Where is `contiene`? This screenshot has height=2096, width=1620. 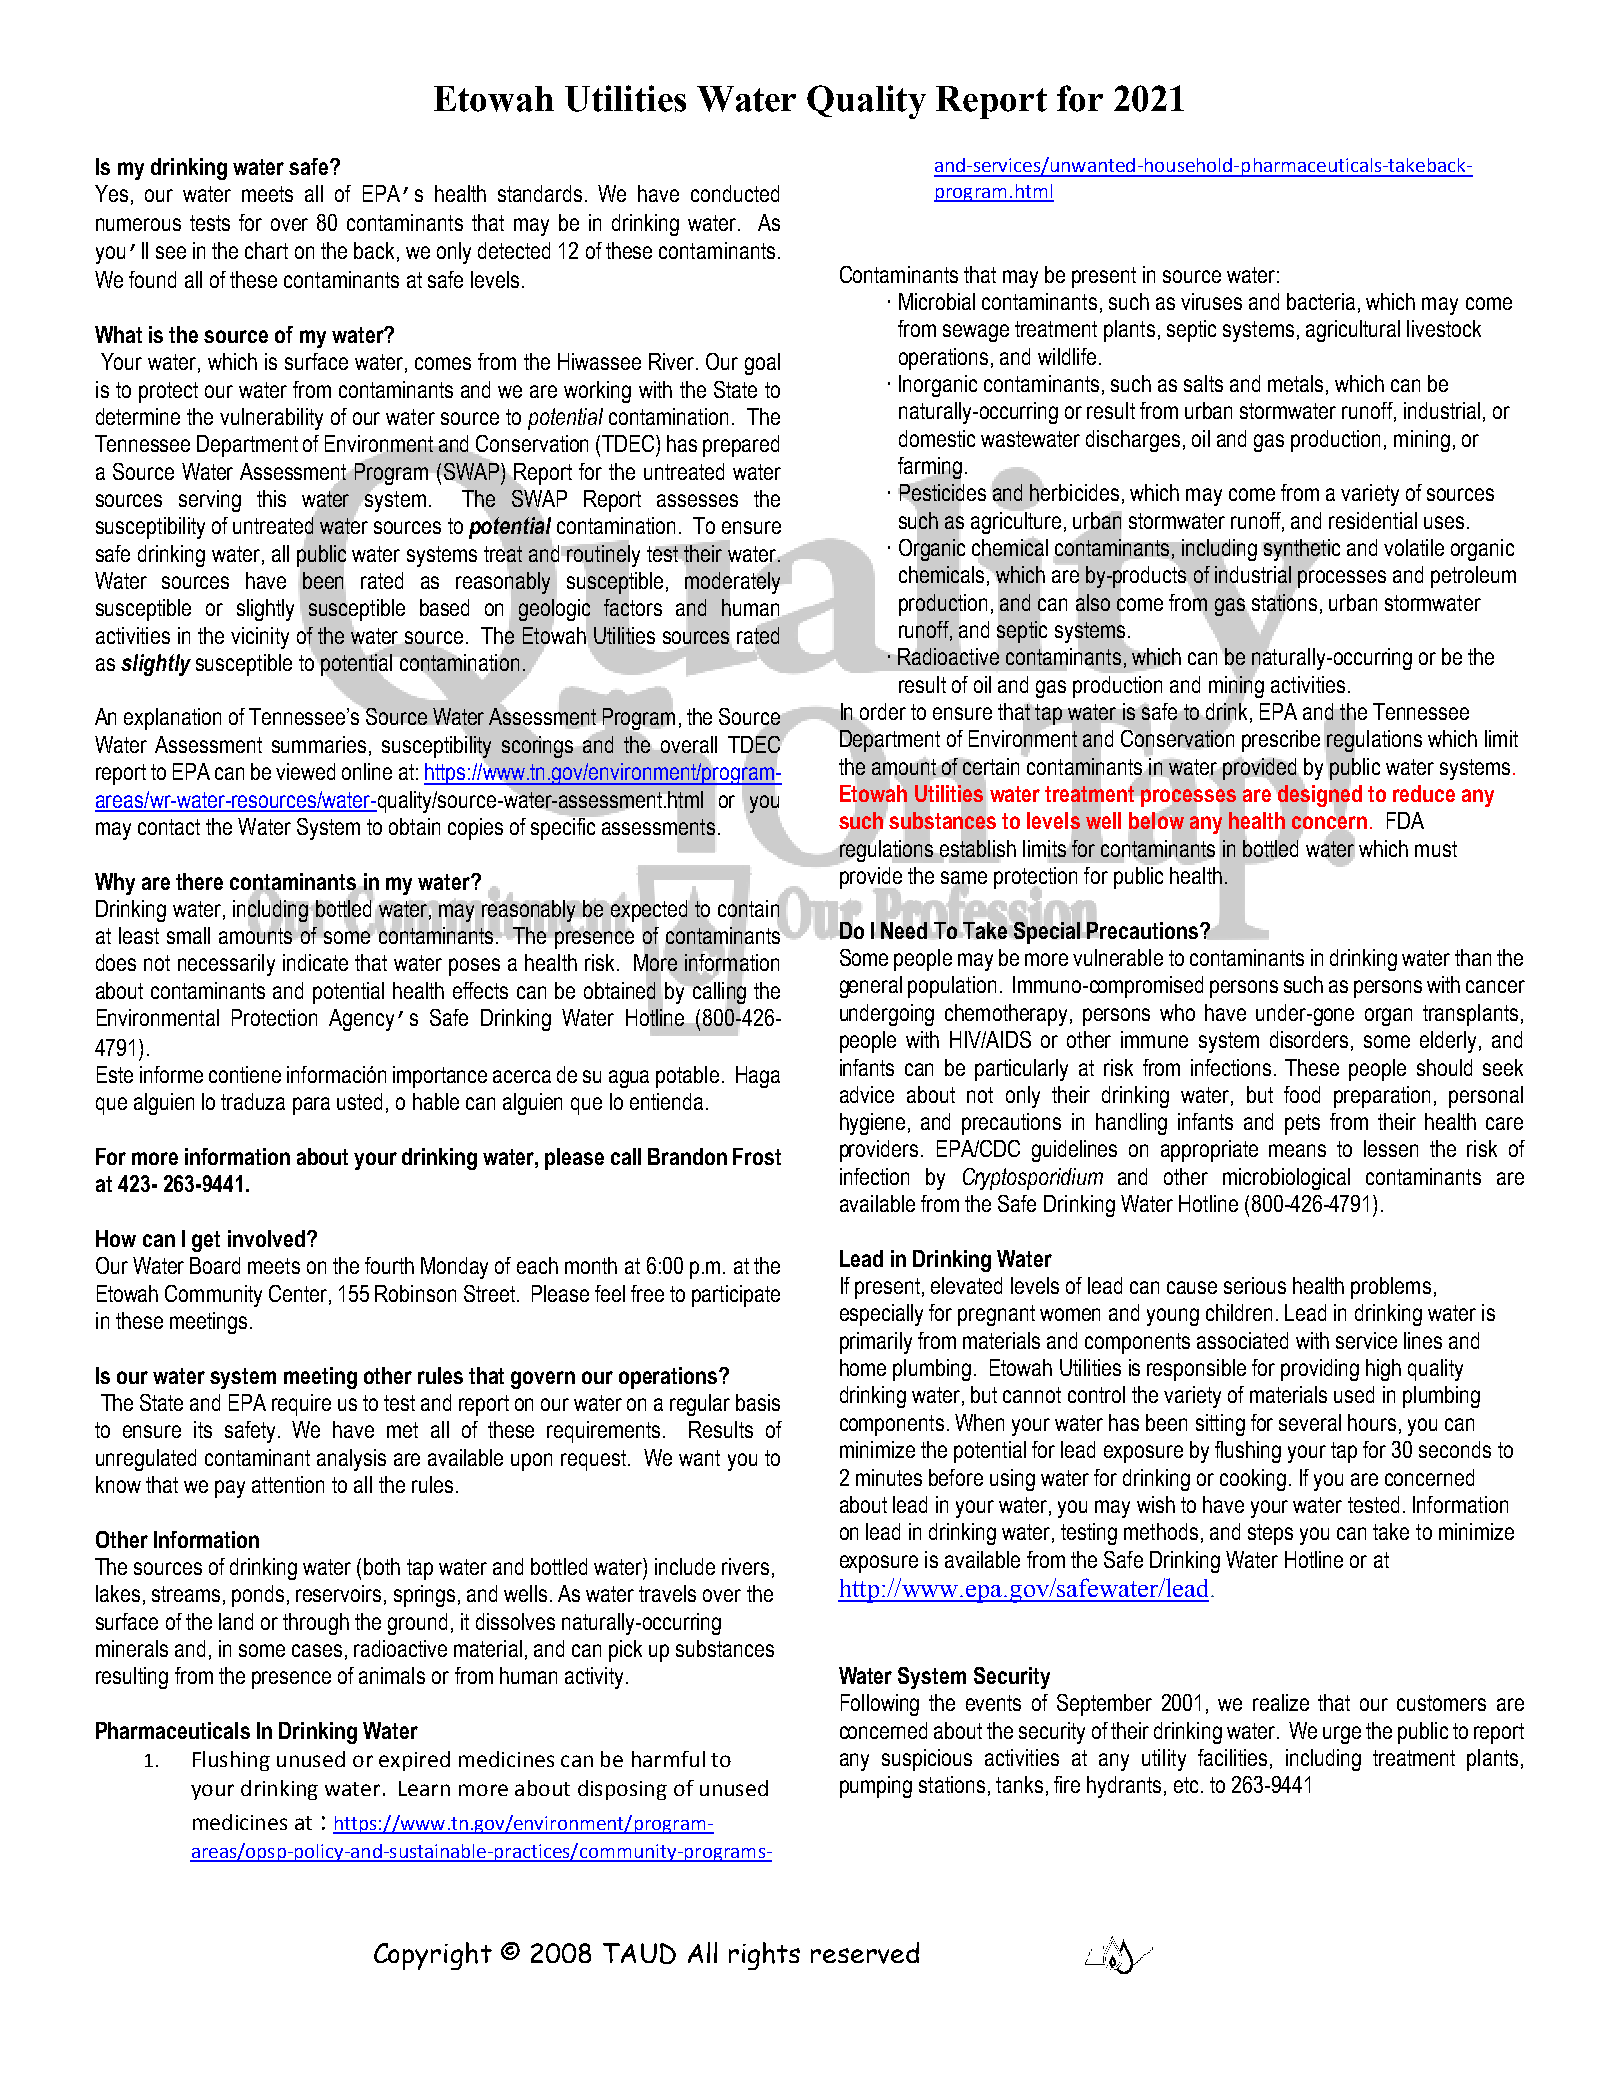
contiene is located at coordinates (245, 1074).
